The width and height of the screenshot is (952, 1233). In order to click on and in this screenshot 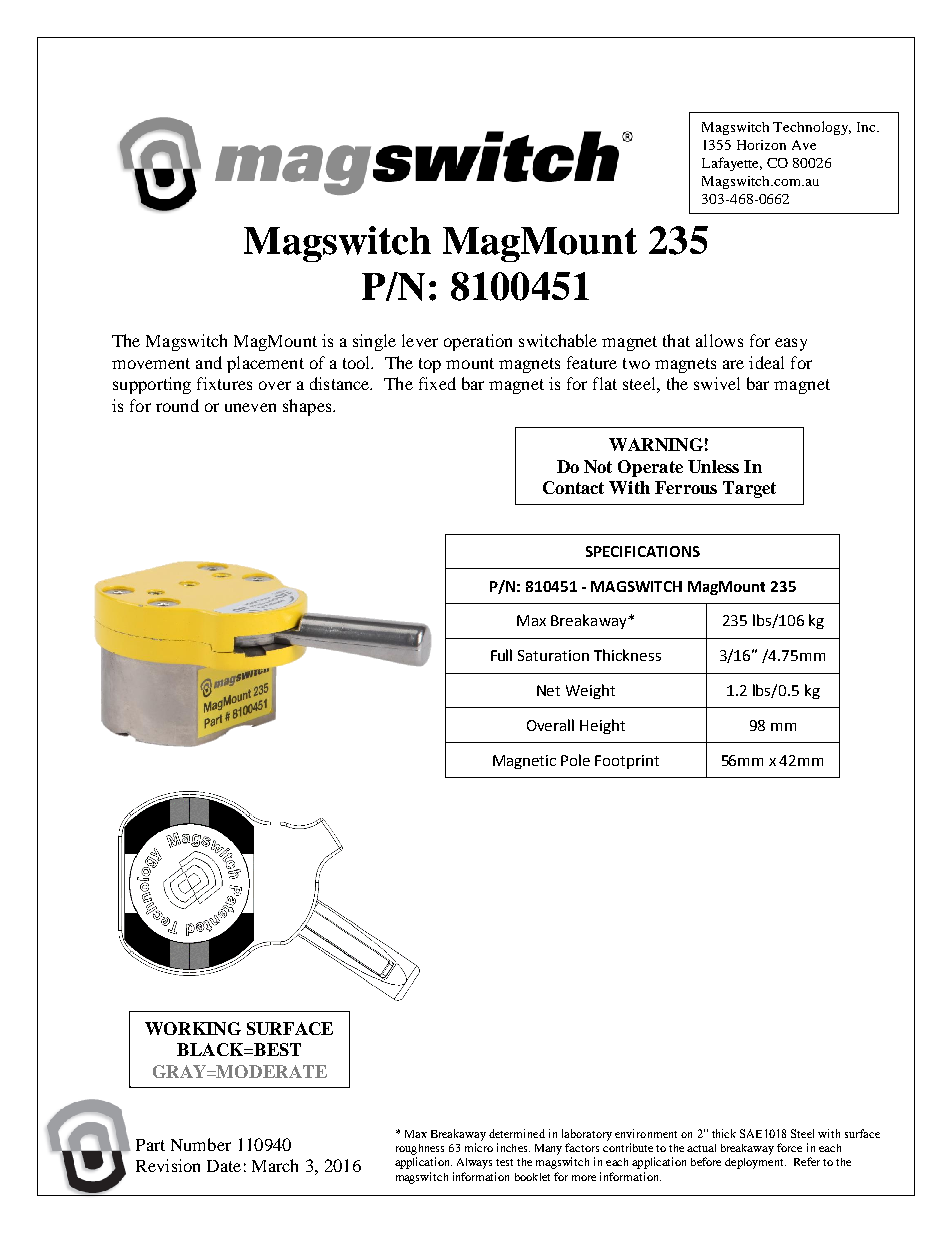, I will do `click(209, 362)`.
